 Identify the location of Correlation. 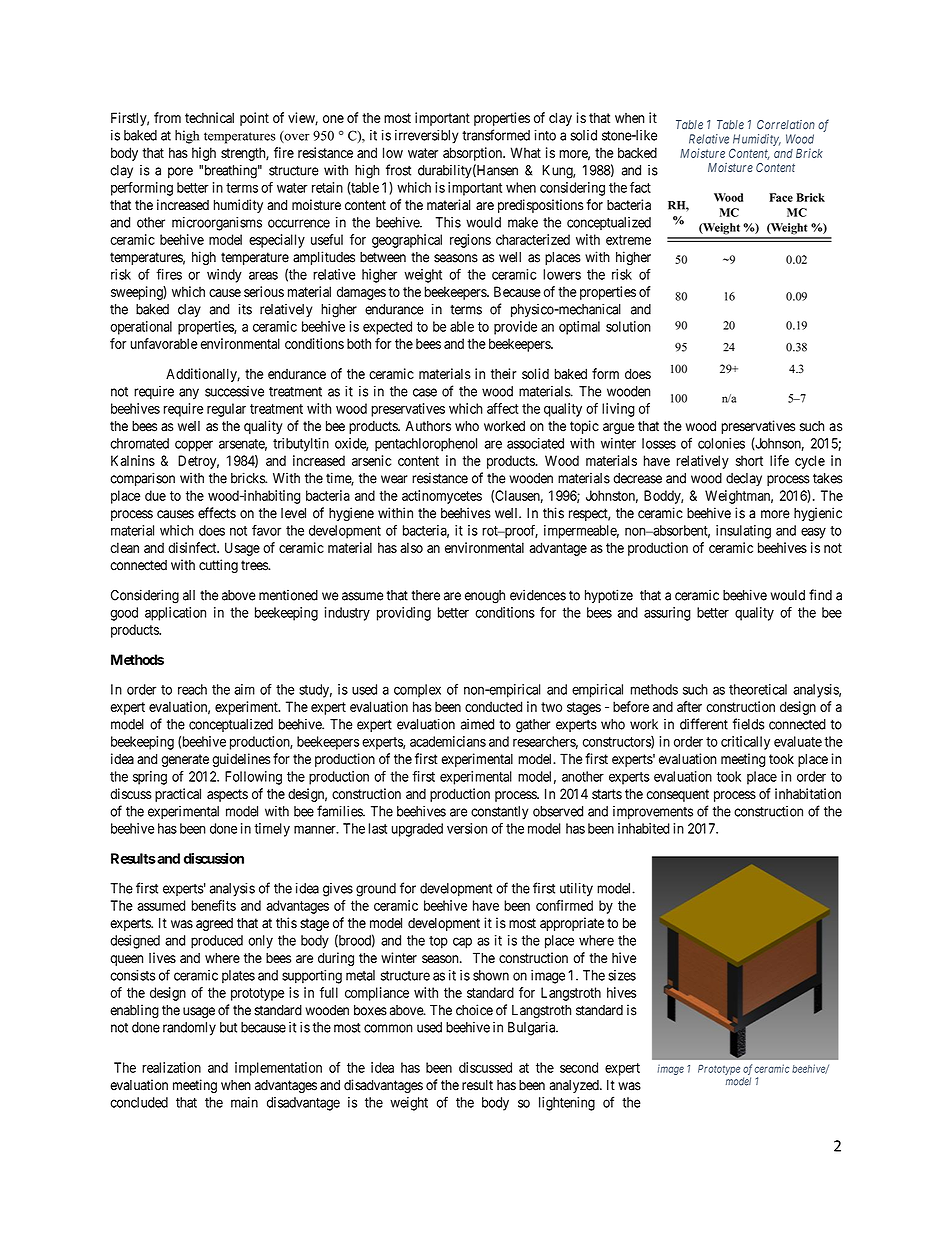
(786, 125).
